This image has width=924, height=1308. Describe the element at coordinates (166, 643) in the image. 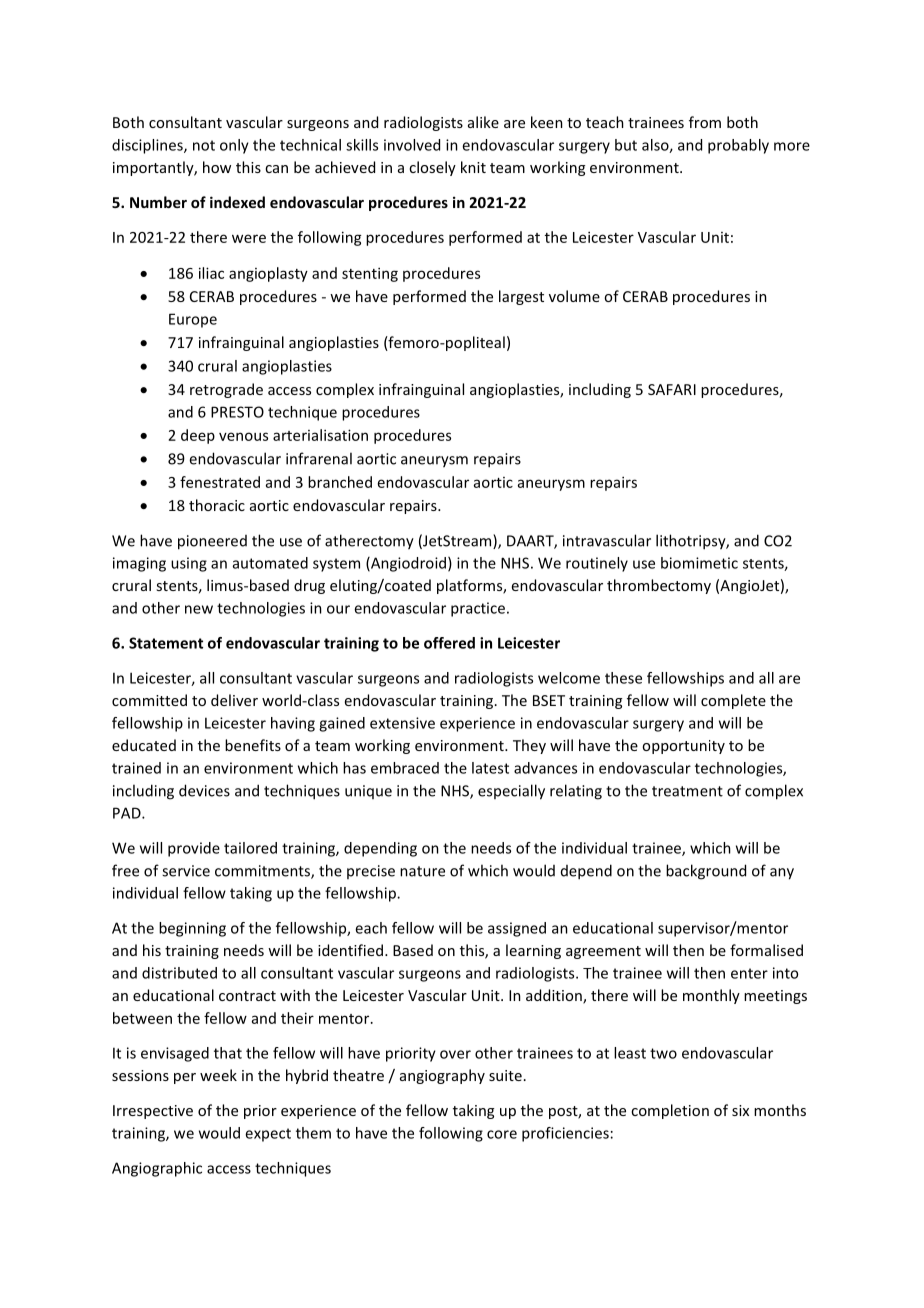

I see `Statement` at that location.
